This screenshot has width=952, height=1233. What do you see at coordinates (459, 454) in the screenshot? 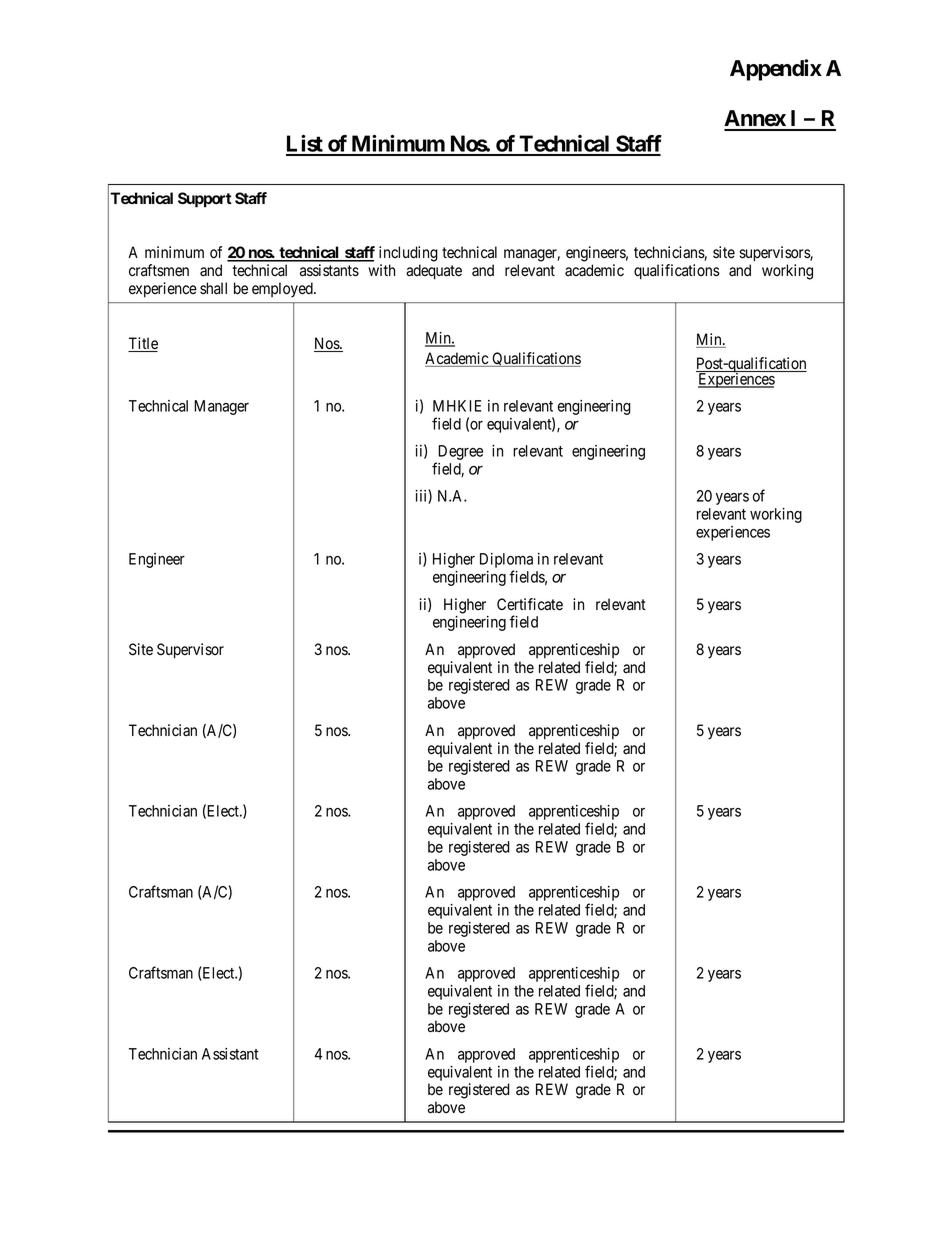
I see `Degree` at bounding box center [459, 454].
